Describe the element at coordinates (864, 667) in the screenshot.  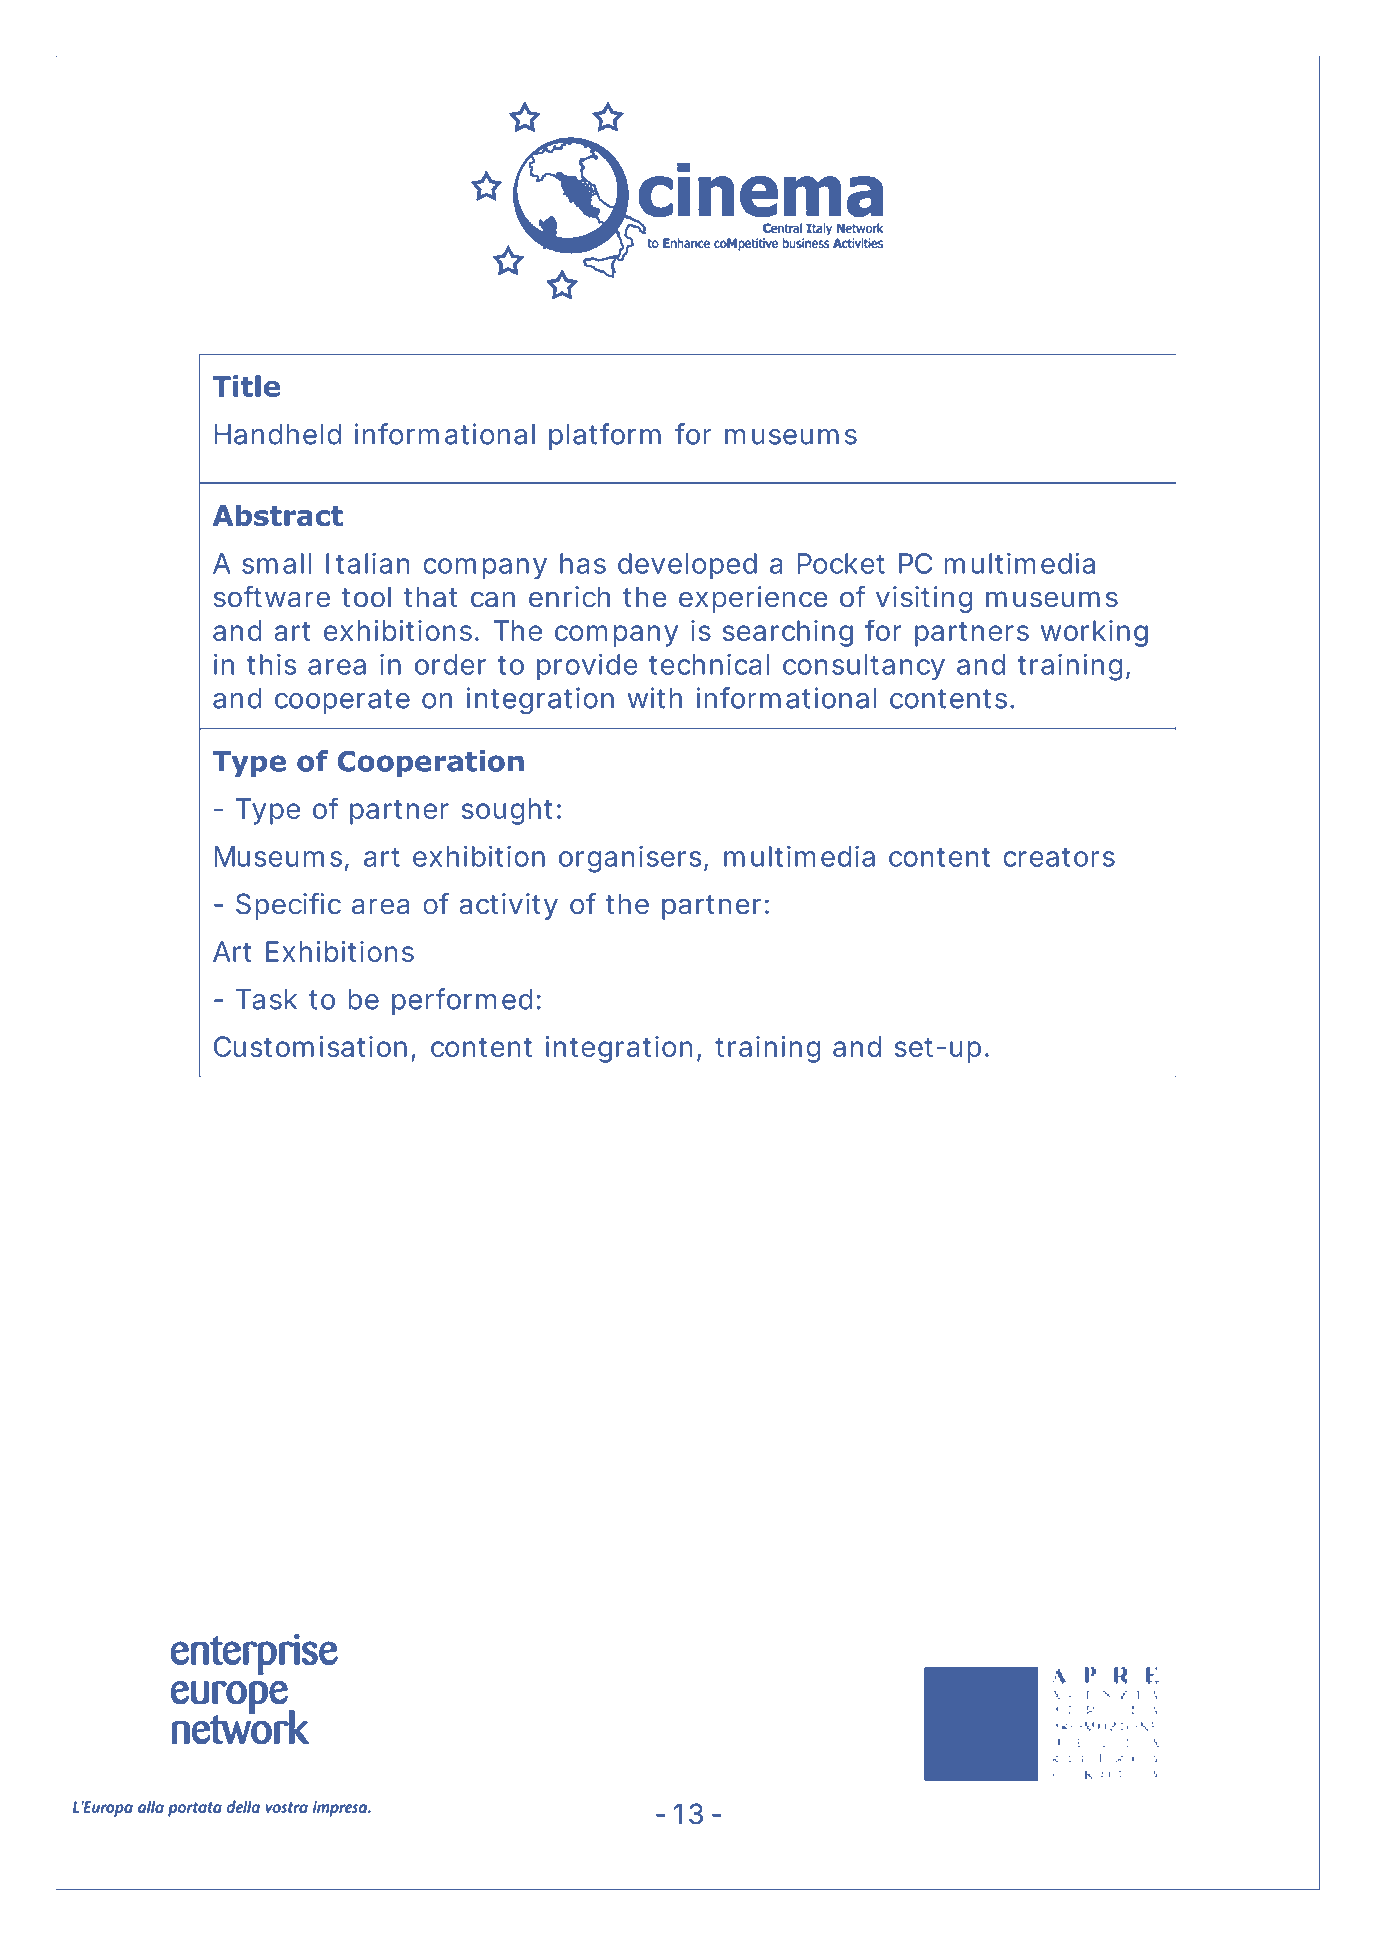
I see `consultancy` at that location.
